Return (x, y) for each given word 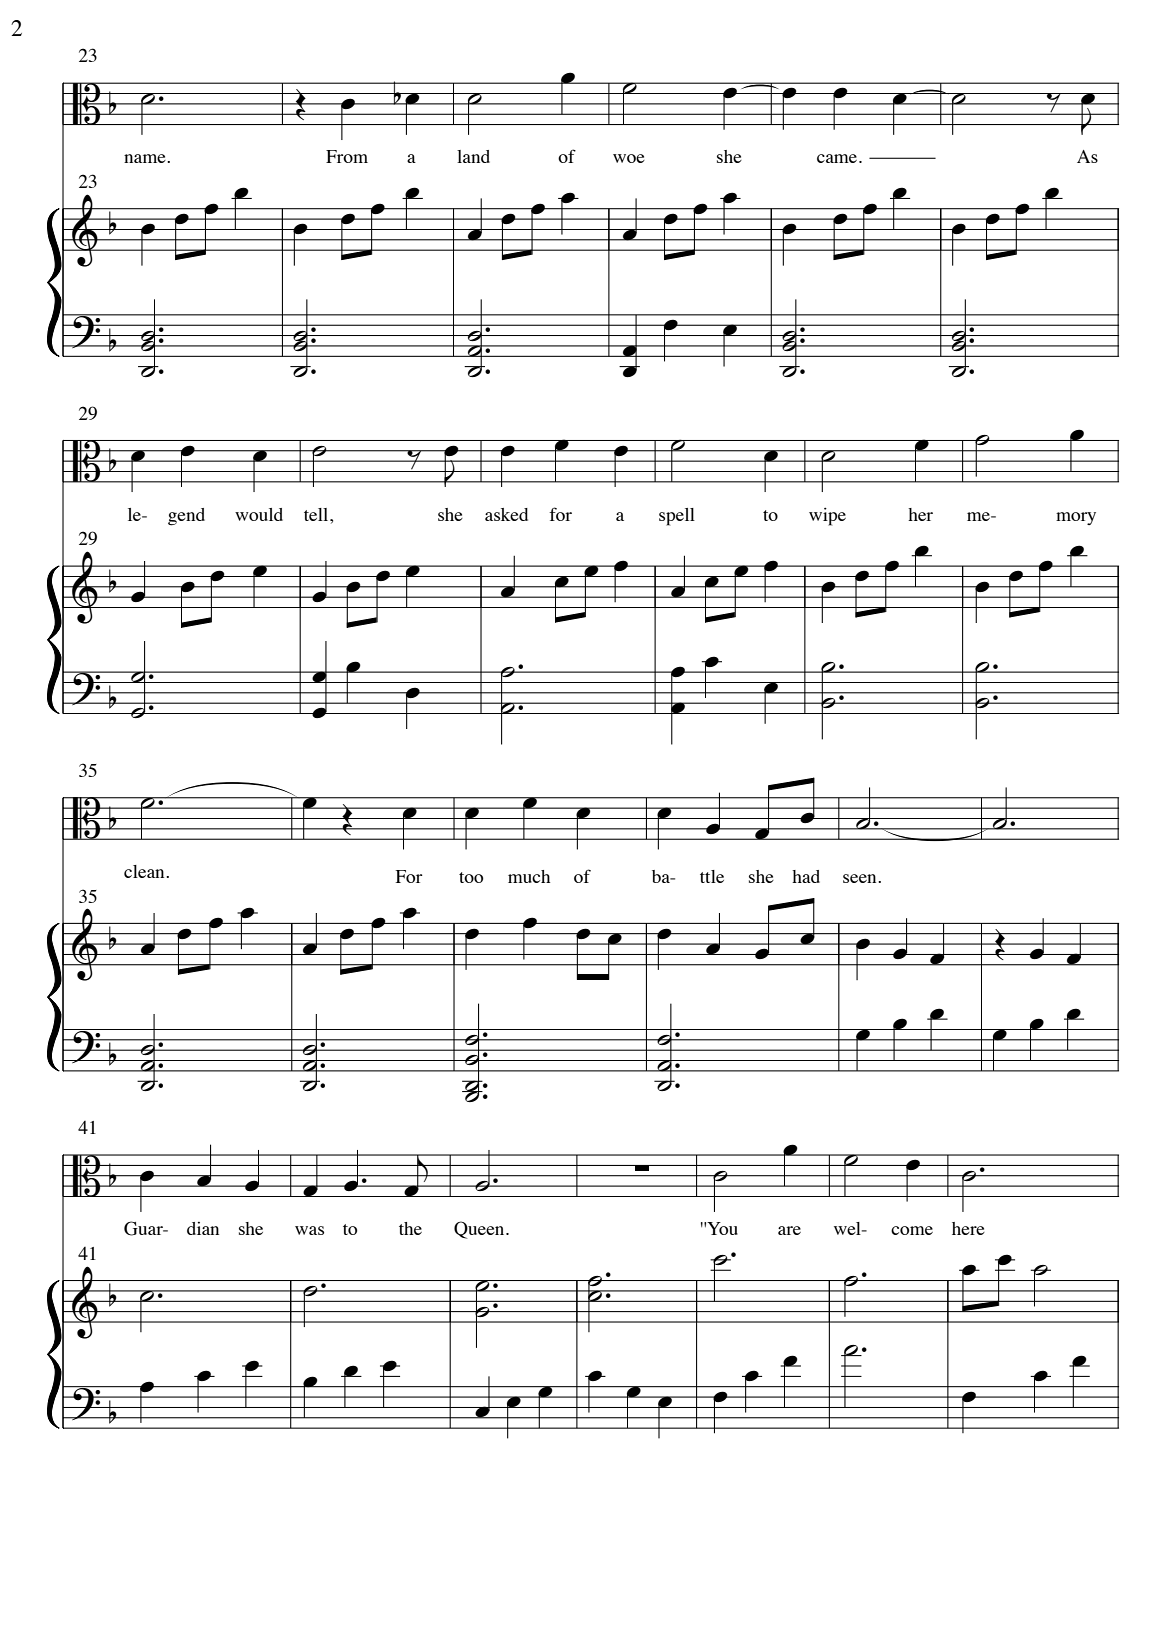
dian (203, 1228)
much (529, 876)
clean (145, 871)
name (146, 158)
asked (506, 514)
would (259, 514)
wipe (827, 516)
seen (861, 878)
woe (629, 158)
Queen (480, 1230)
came (838, 158)
